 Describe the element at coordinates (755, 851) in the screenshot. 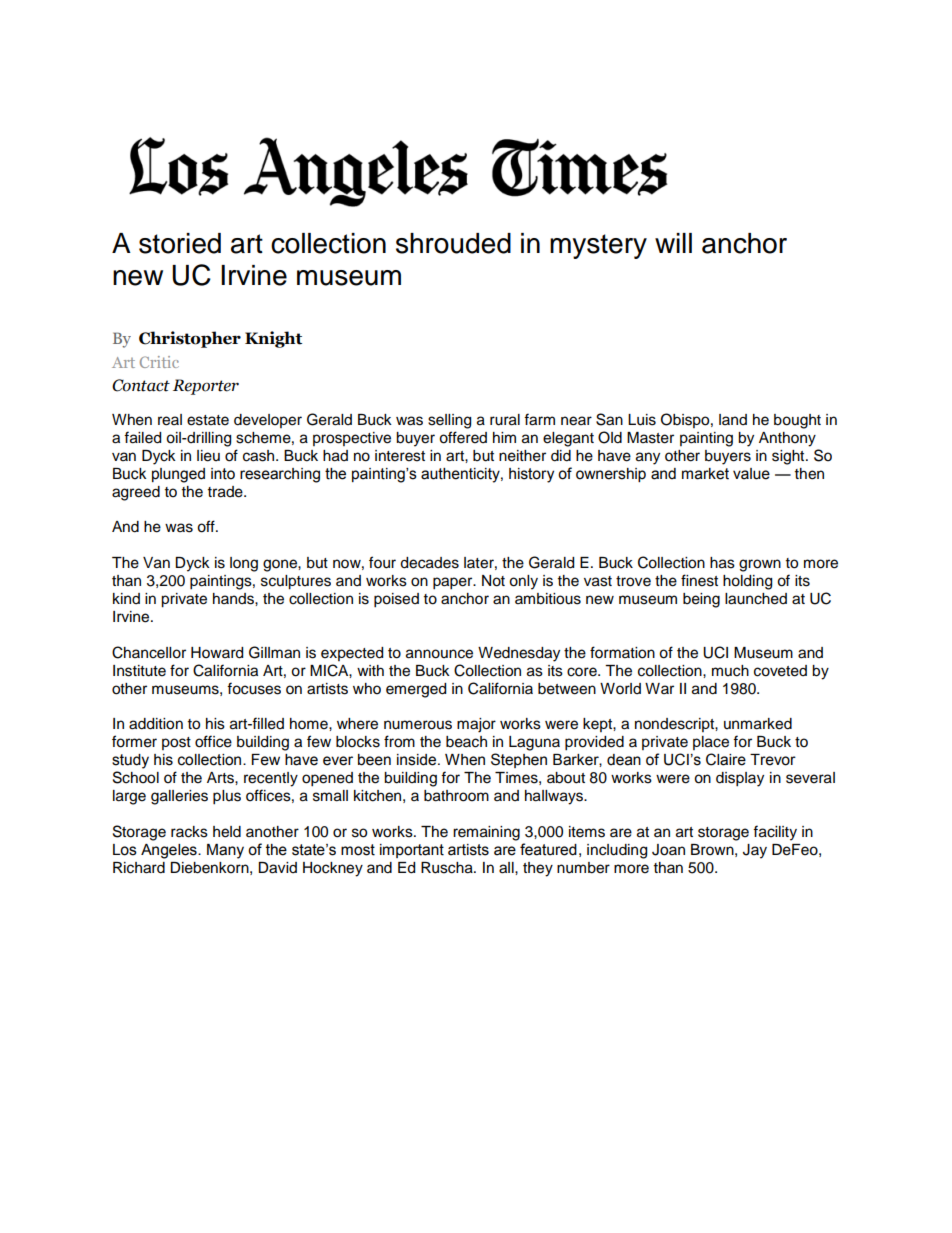

I see `Jay` at that location.
